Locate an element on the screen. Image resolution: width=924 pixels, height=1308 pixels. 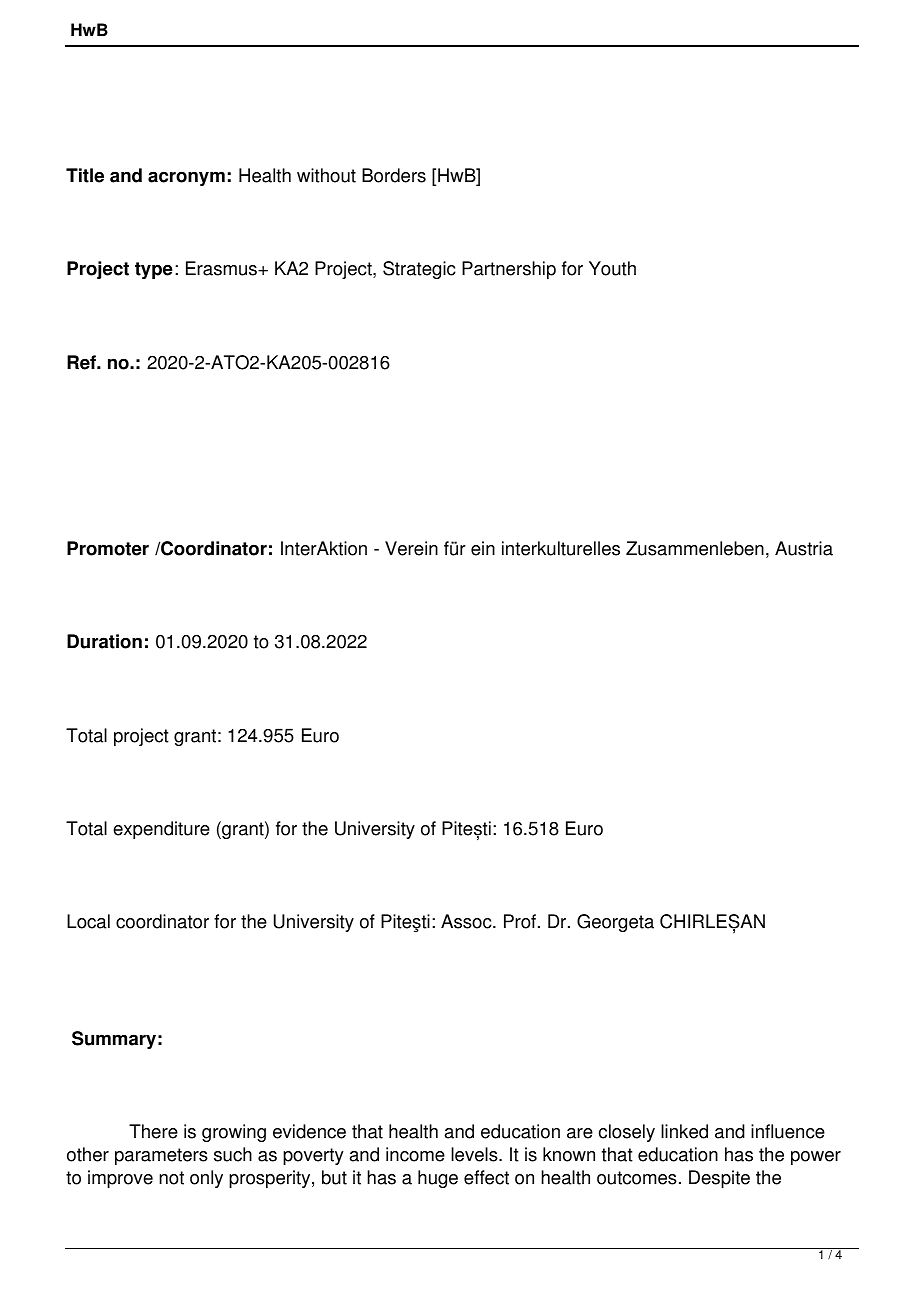
Duration is located at coordinates (104, 641).
